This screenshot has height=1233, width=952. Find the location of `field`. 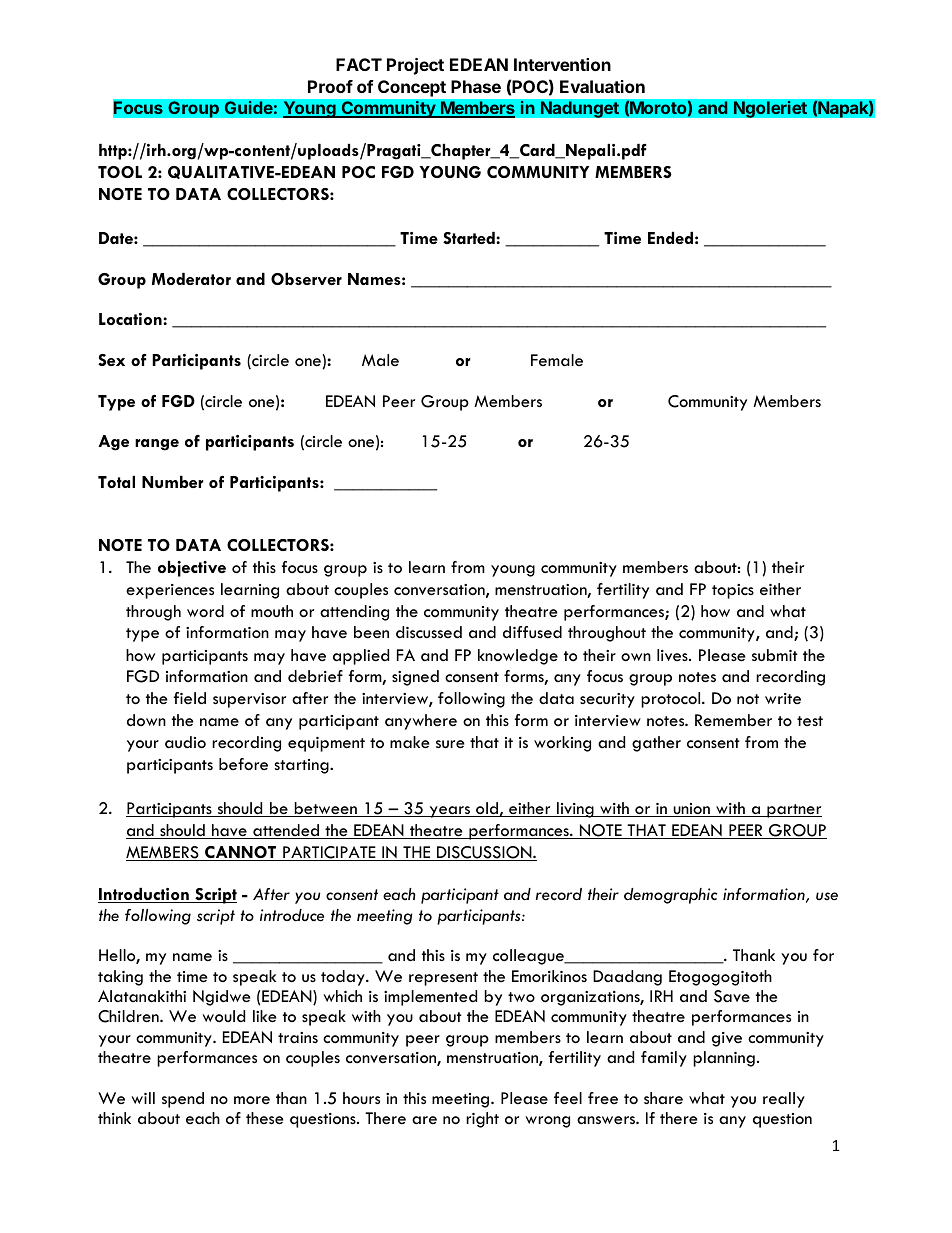

field is located at coordinates (189, 698).
